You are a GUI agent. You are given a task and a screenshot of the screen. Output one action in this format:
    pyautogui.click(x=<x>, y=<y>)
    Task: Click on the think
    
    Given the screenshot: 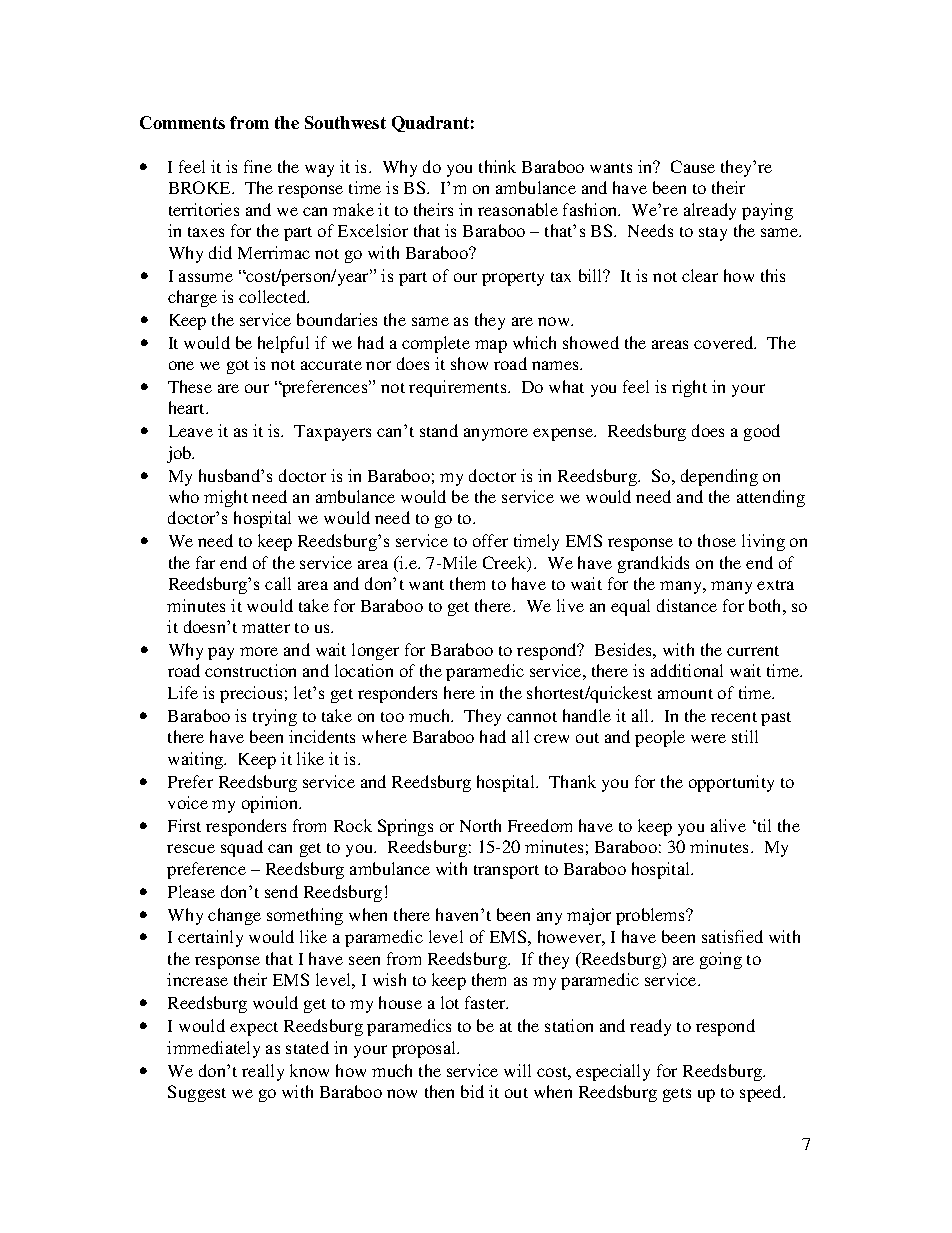 What is the action you would take?
    pyautogui.click(x=497, y=166)
